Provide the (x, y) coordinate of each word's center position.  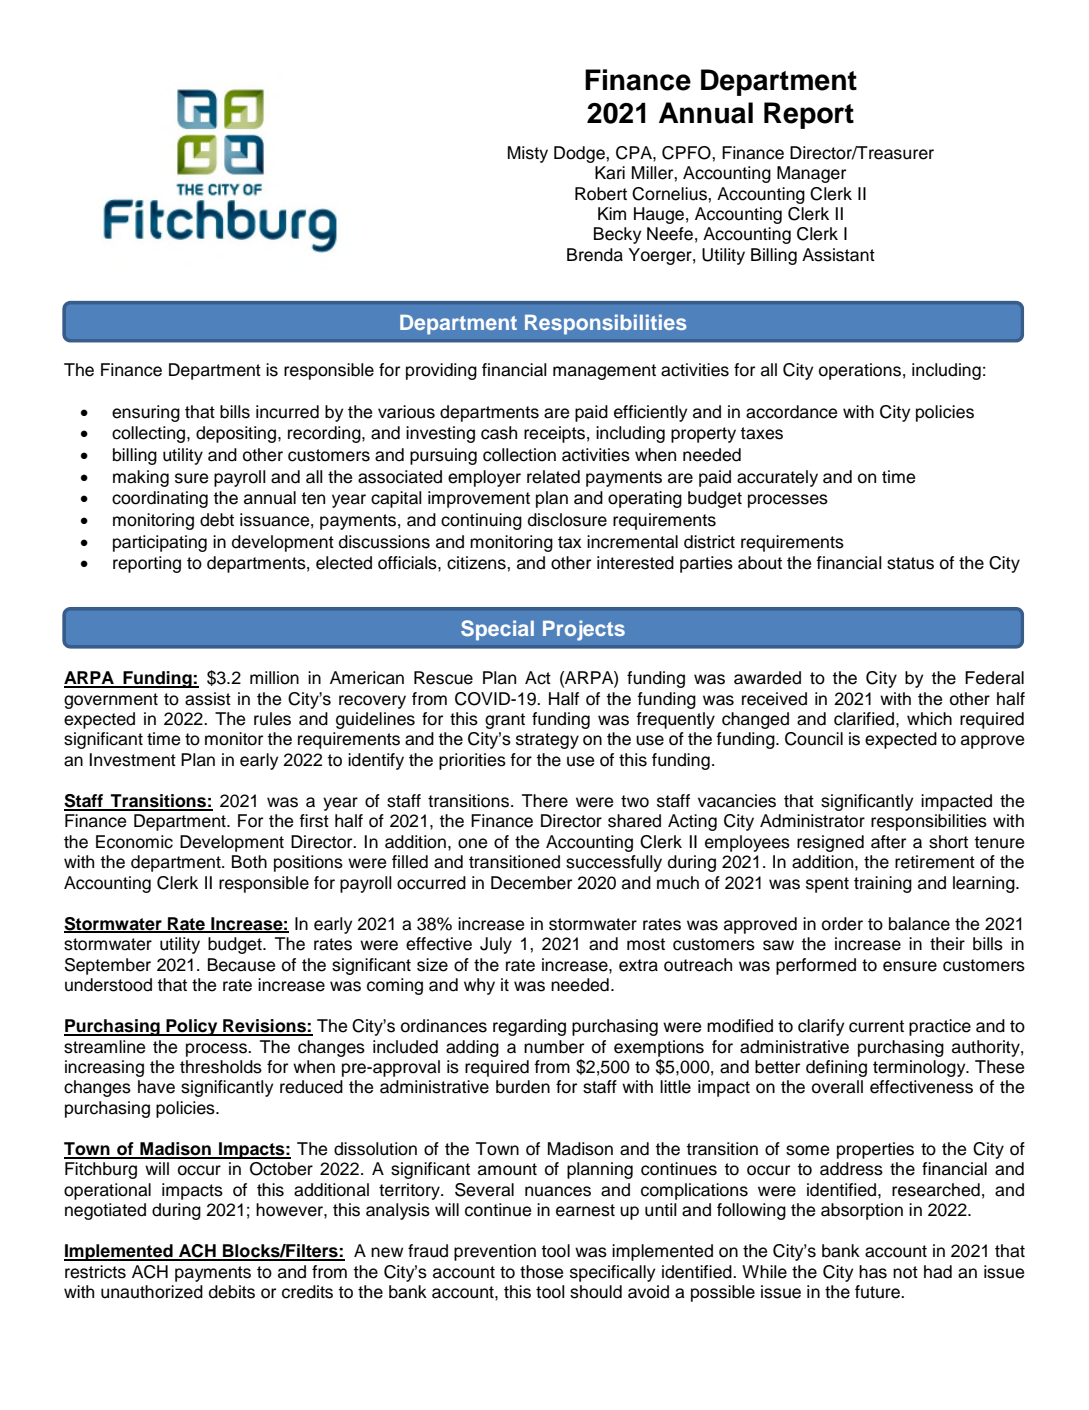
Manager (811, 174)
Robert (601, 194)
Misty (528, 154)
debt (217, 520)
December (531, 883)
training (883, 884)
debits (232, 1292)
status (910, 563)
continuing (481, 521)
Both (249, 862)
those (541, 1272)
